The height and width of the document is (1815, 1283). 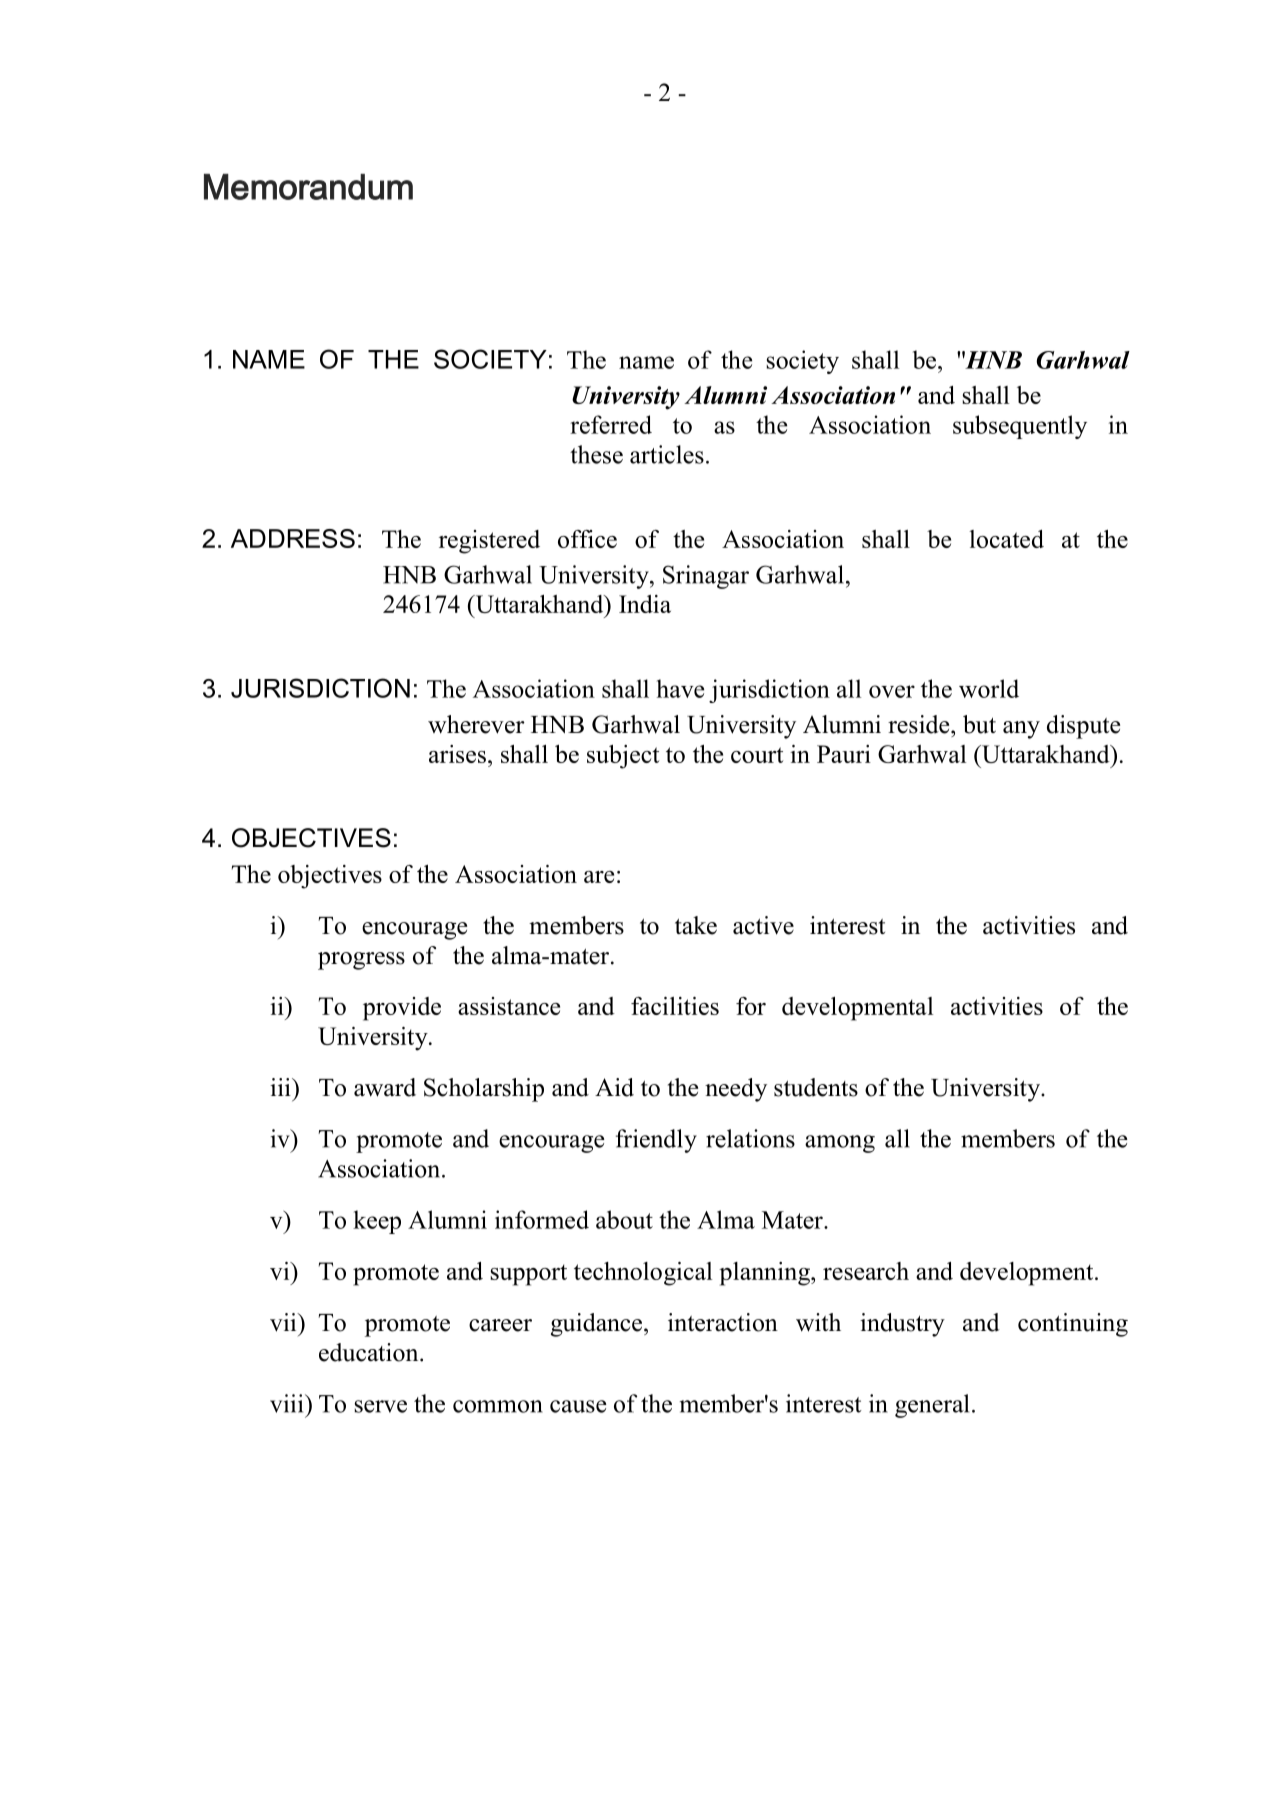 What do you see at coordinates (611, 424) in the document?
I see `referred` at bounding box center [611, 424].
